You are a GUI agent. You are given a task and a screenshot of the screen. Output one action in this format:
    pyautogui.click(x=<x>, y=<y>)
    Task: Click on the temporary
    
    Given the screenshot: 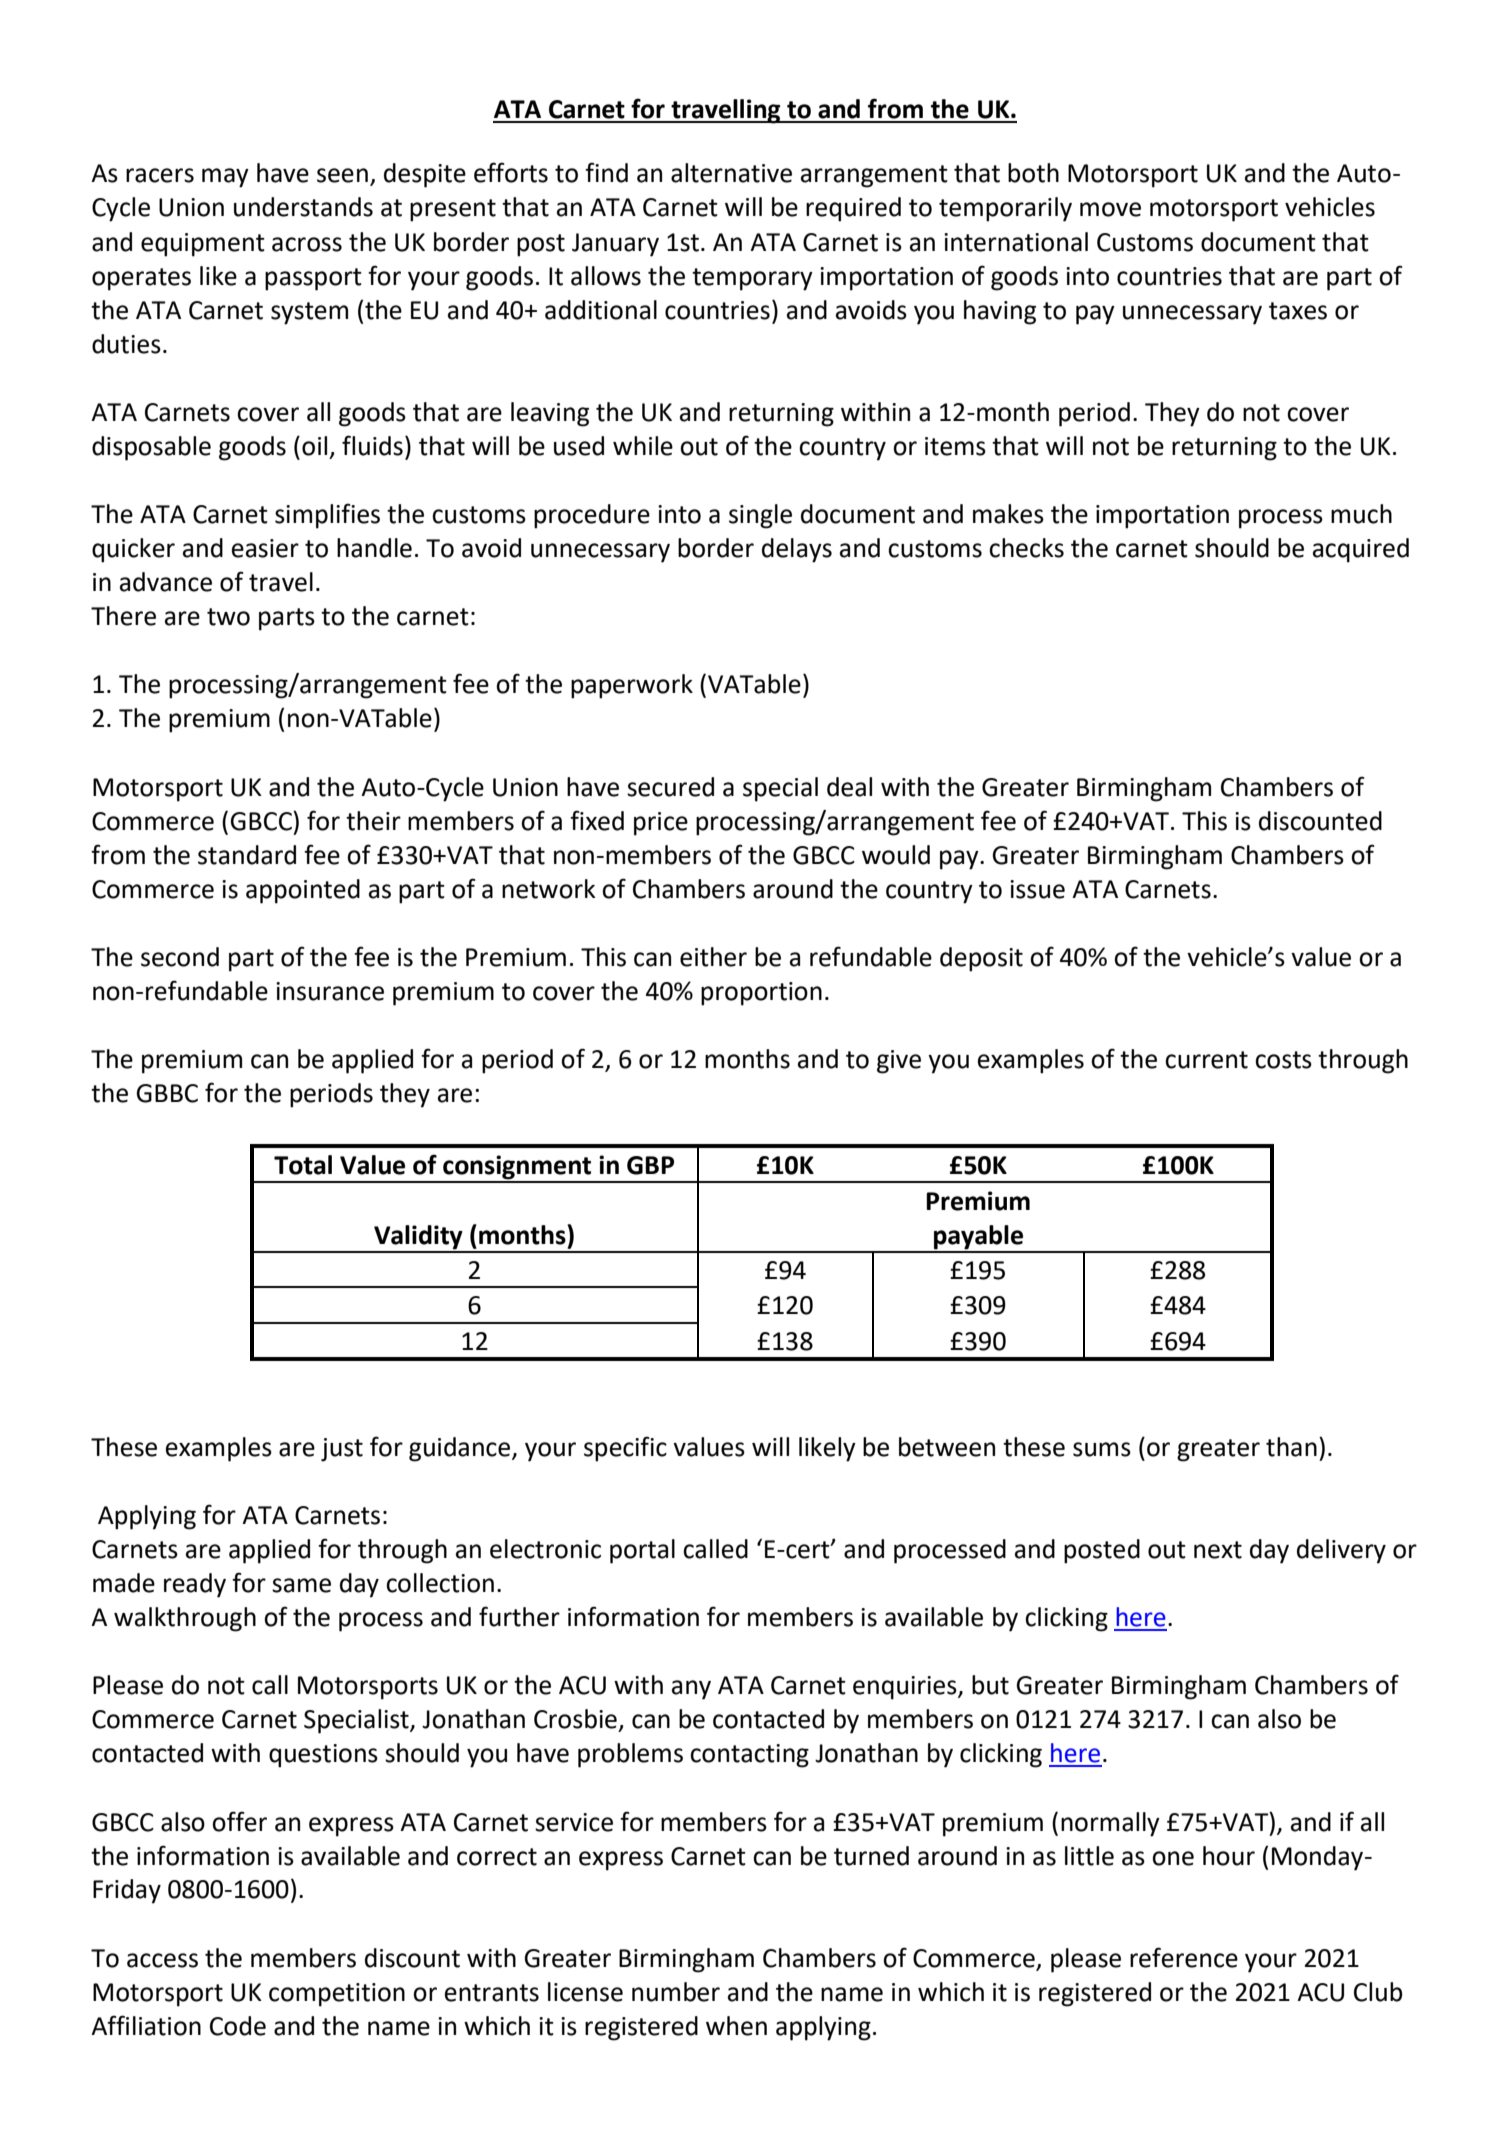 What is the action you would take?
    pyautogui.click(x=752, y=279)
